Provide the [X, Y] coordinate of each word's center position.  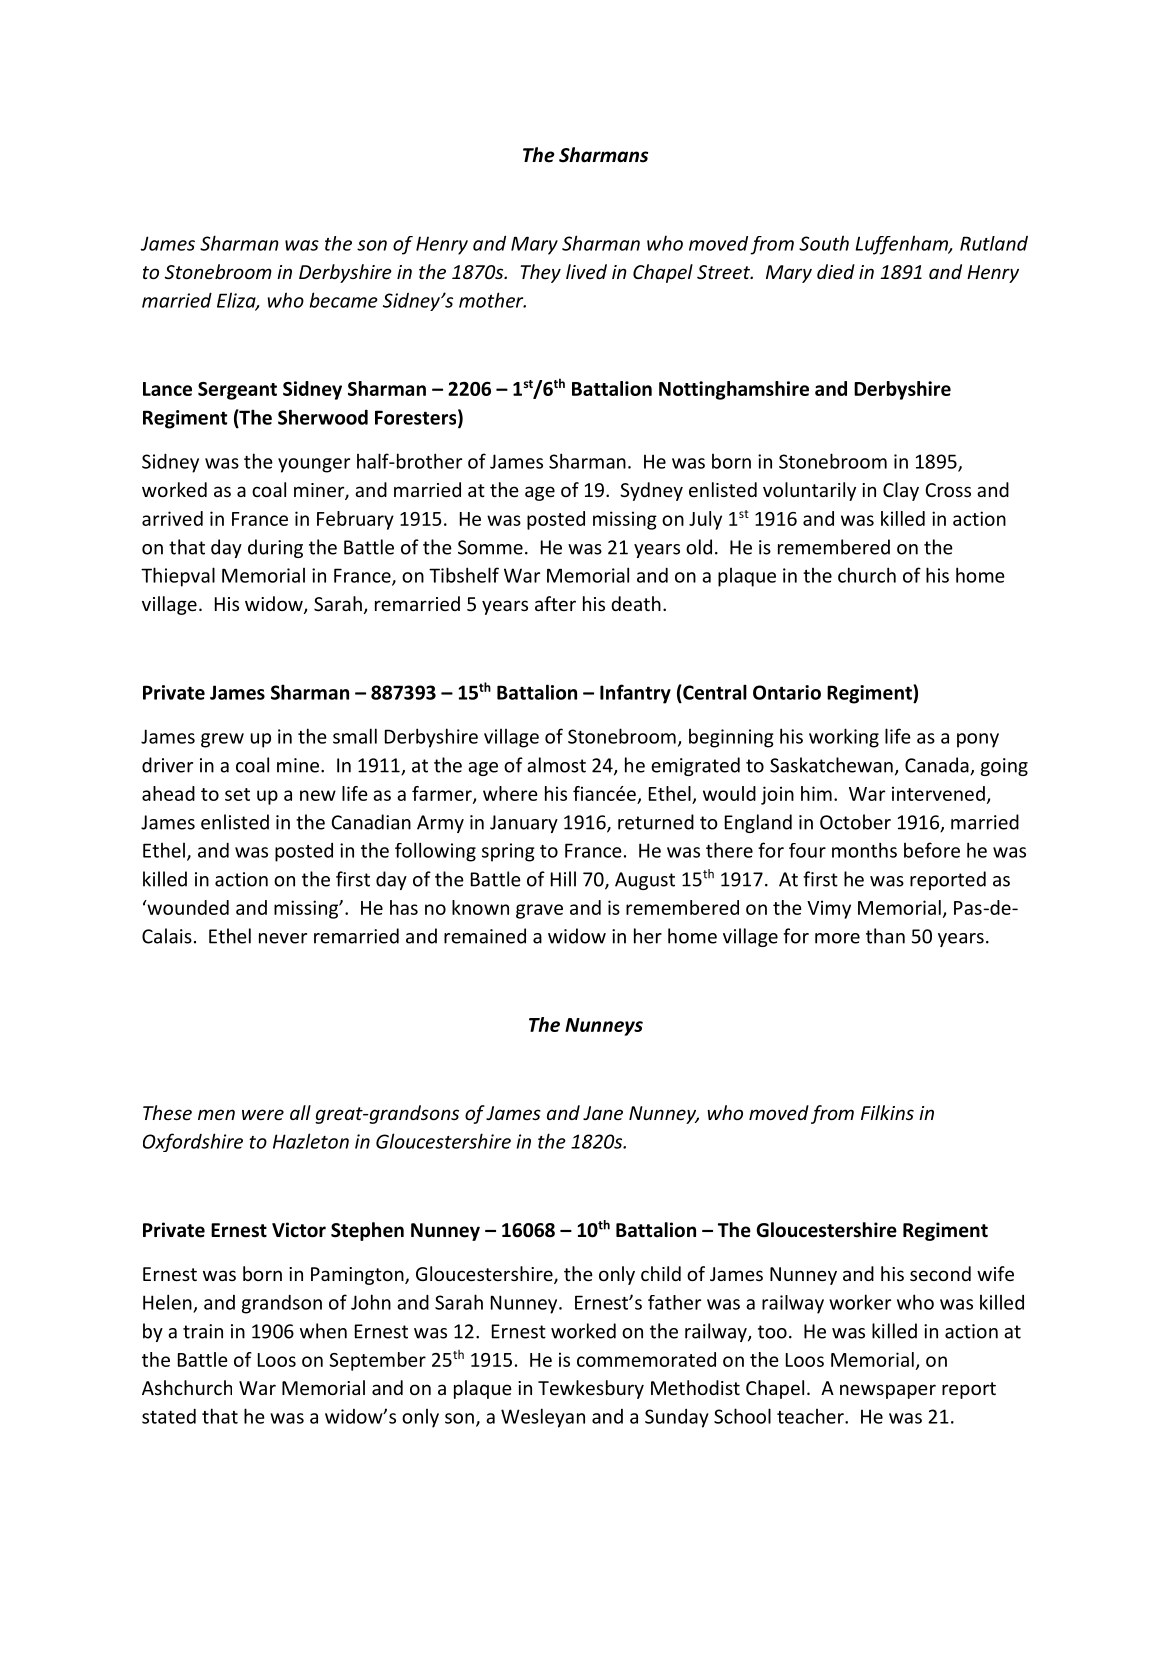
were [263, 1114]
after [555, 603]
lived [586, 271]
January [524, 824]
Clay [901, 491]
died [836, 271]
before [932, 850]
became [344, 300]
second [940, 1273]
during [275, 548]
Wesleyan [543, 1418]
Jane [603, 1113]
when [323, 1331]
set [237, 794]
